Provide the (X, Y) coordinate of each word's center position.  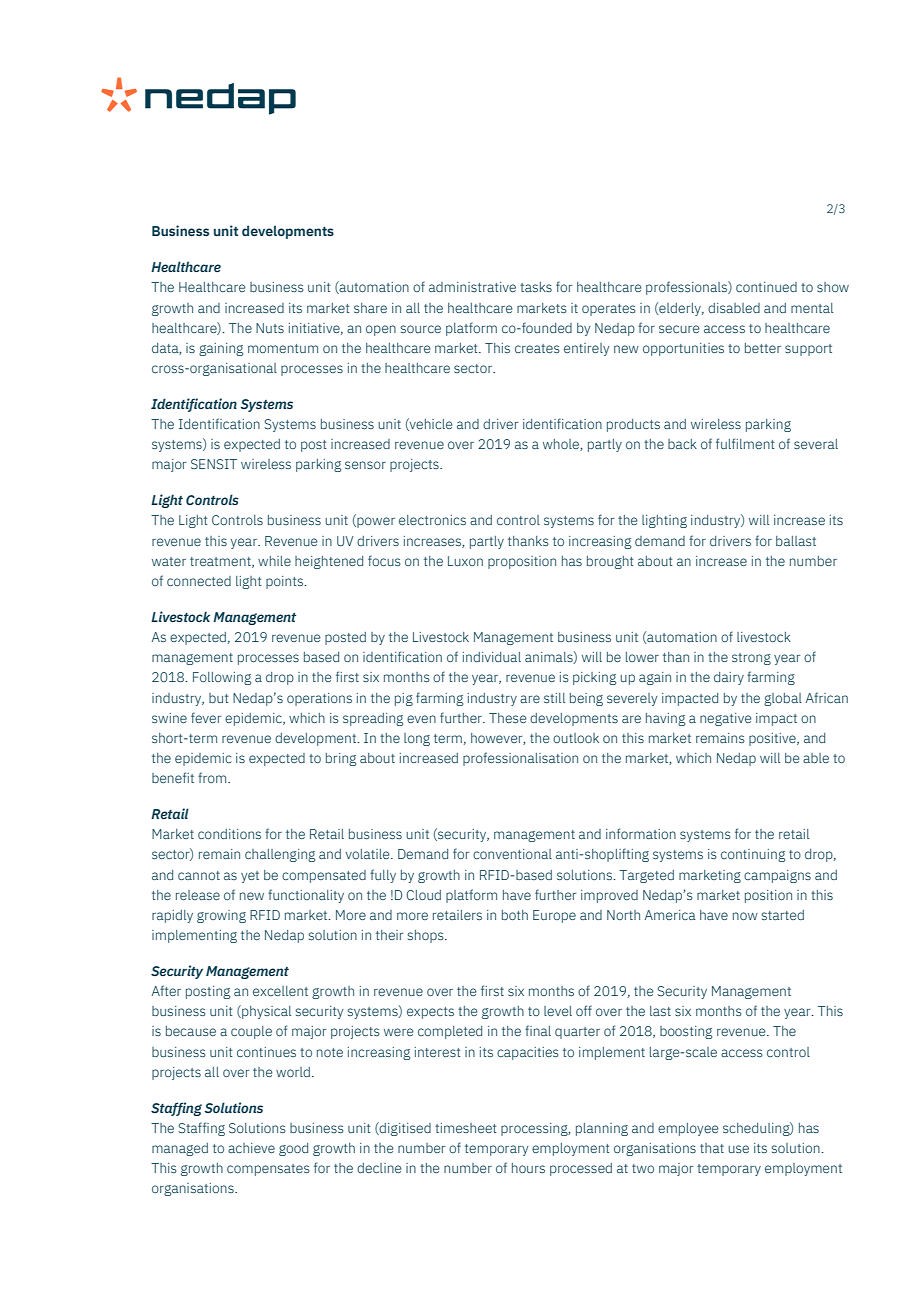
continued (766, 287)
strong (751, 659)
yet (250, 877)
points (285, 582)
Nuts (270, 328)
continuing (753, 855)
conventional (512, 854)
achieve (251, 1148)
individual (492, 657)
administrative (472, 287)
